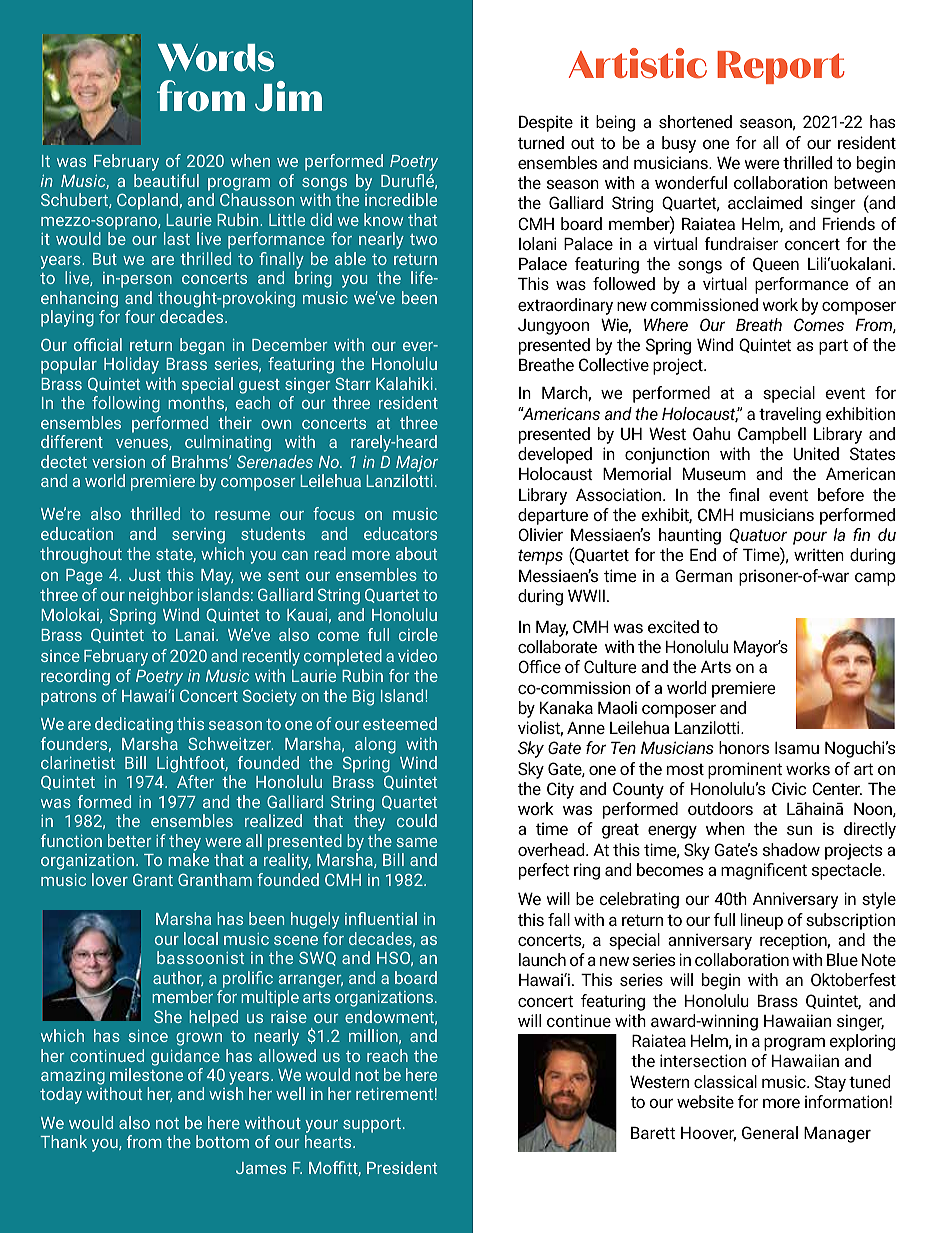  I want to click on began, so click(202, 346).
